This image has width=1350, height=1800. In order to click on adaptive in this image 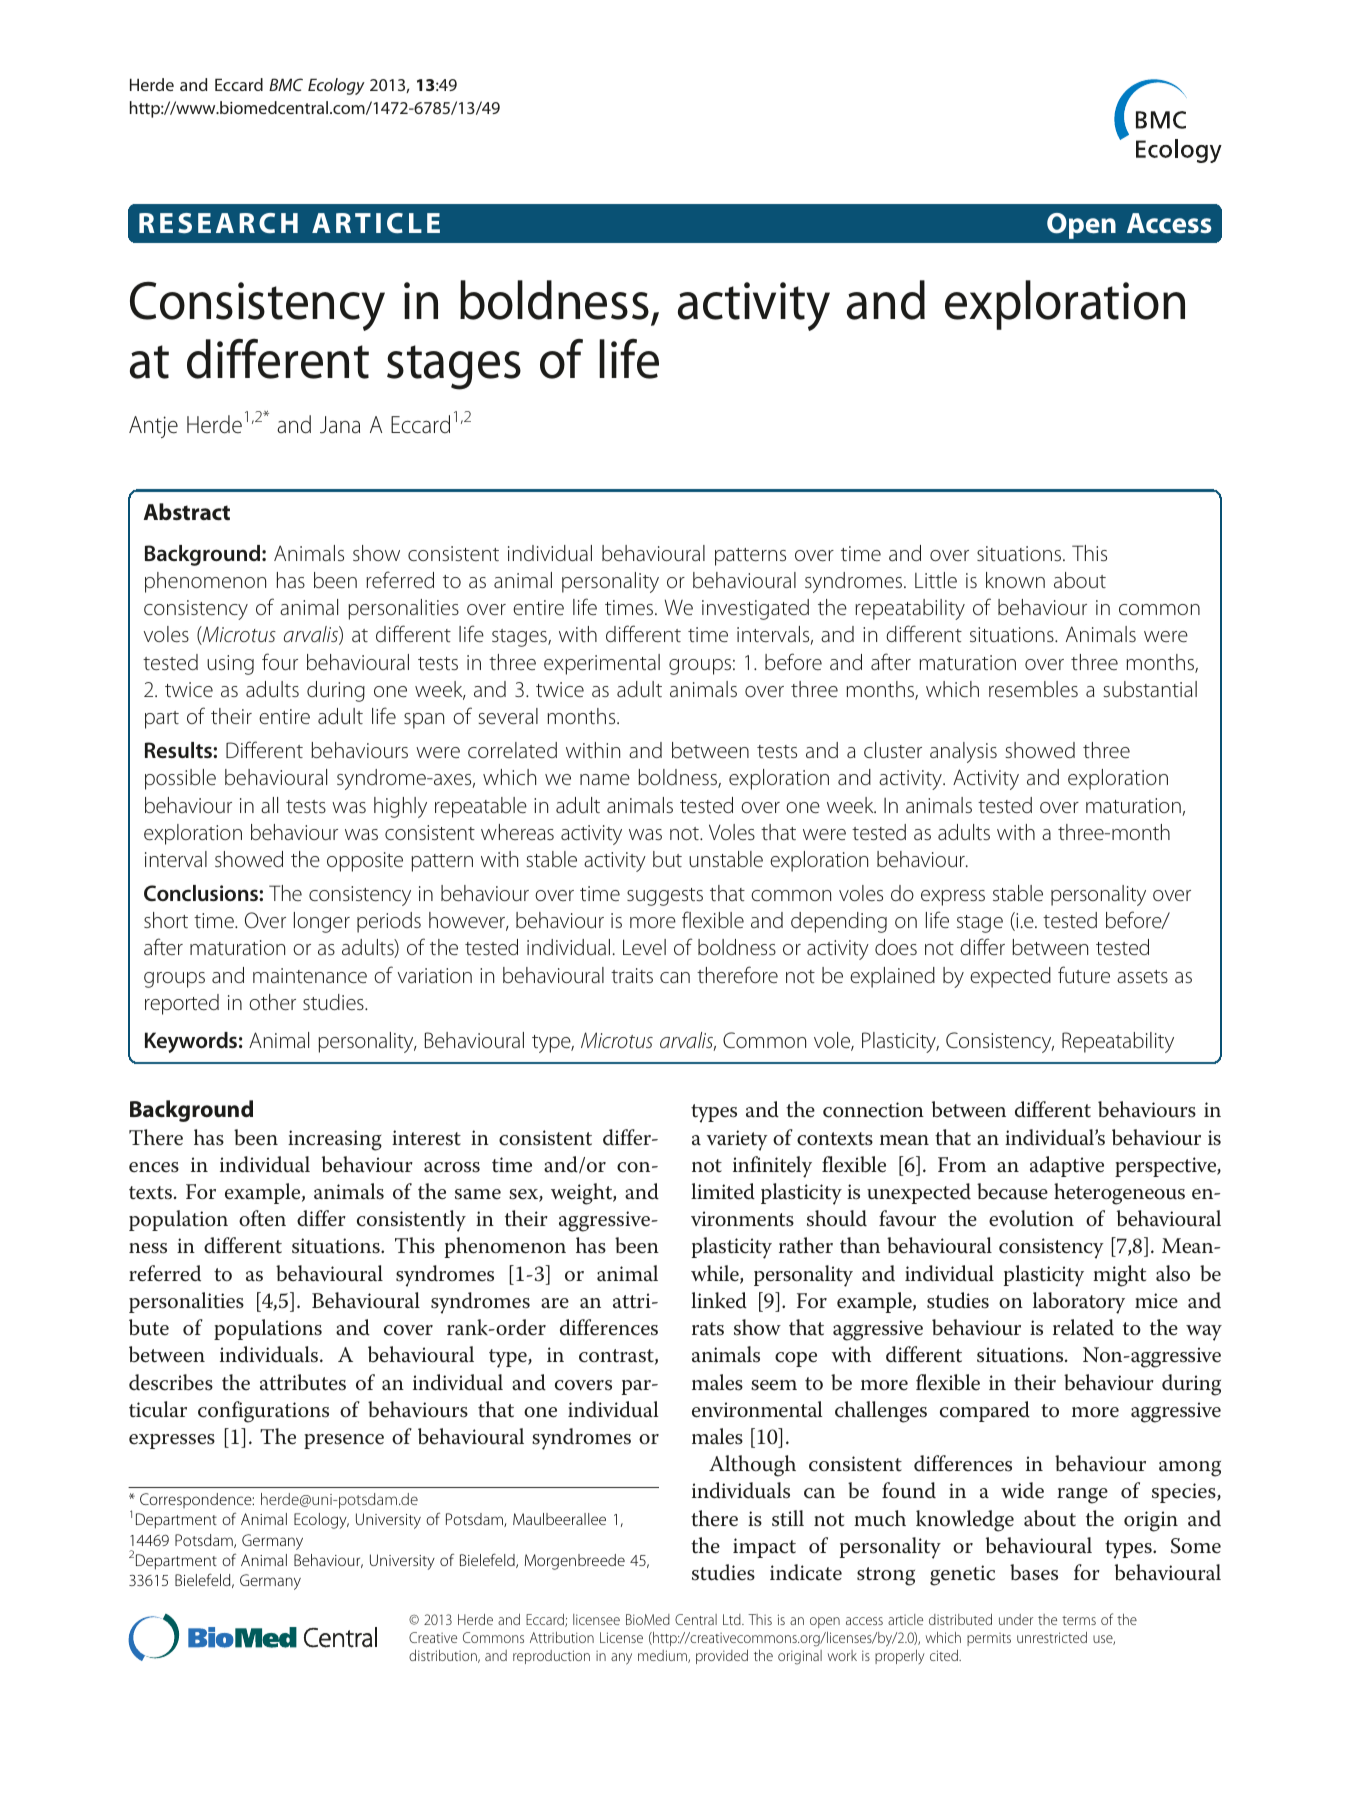, I will do `click(1067, 1166)`.
